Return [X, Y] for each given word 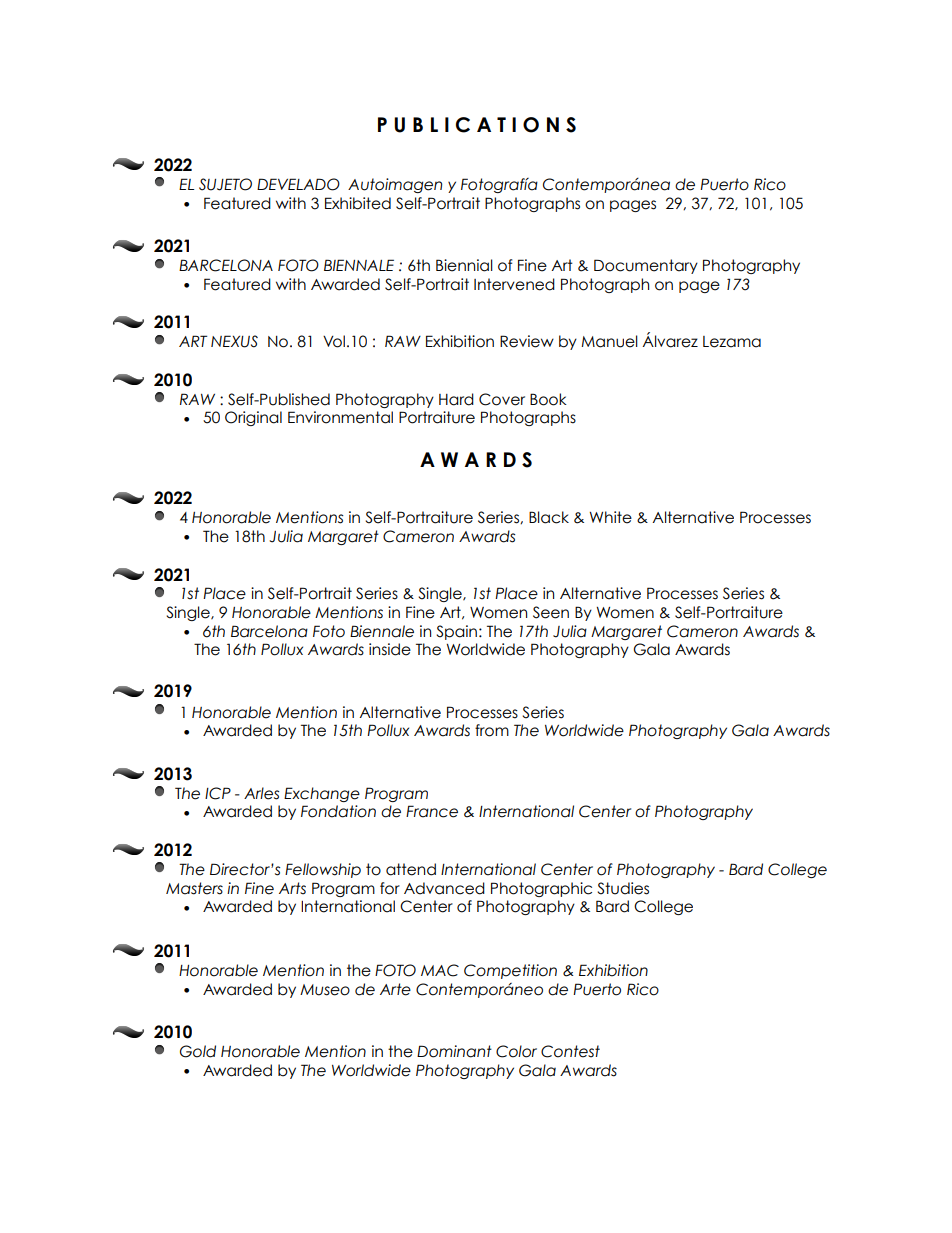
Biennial [464, 265]
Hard [456, 399]
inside [390, 649]
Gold [198, 1051]
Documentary [646, 266]
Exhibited [358, 203]
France [432, 811]
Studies [623, 888]
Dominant [454, 1051]
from [492, 730]
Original [253, 418]
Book [548, 399]
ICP [218, 793]
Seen [551, 612]
